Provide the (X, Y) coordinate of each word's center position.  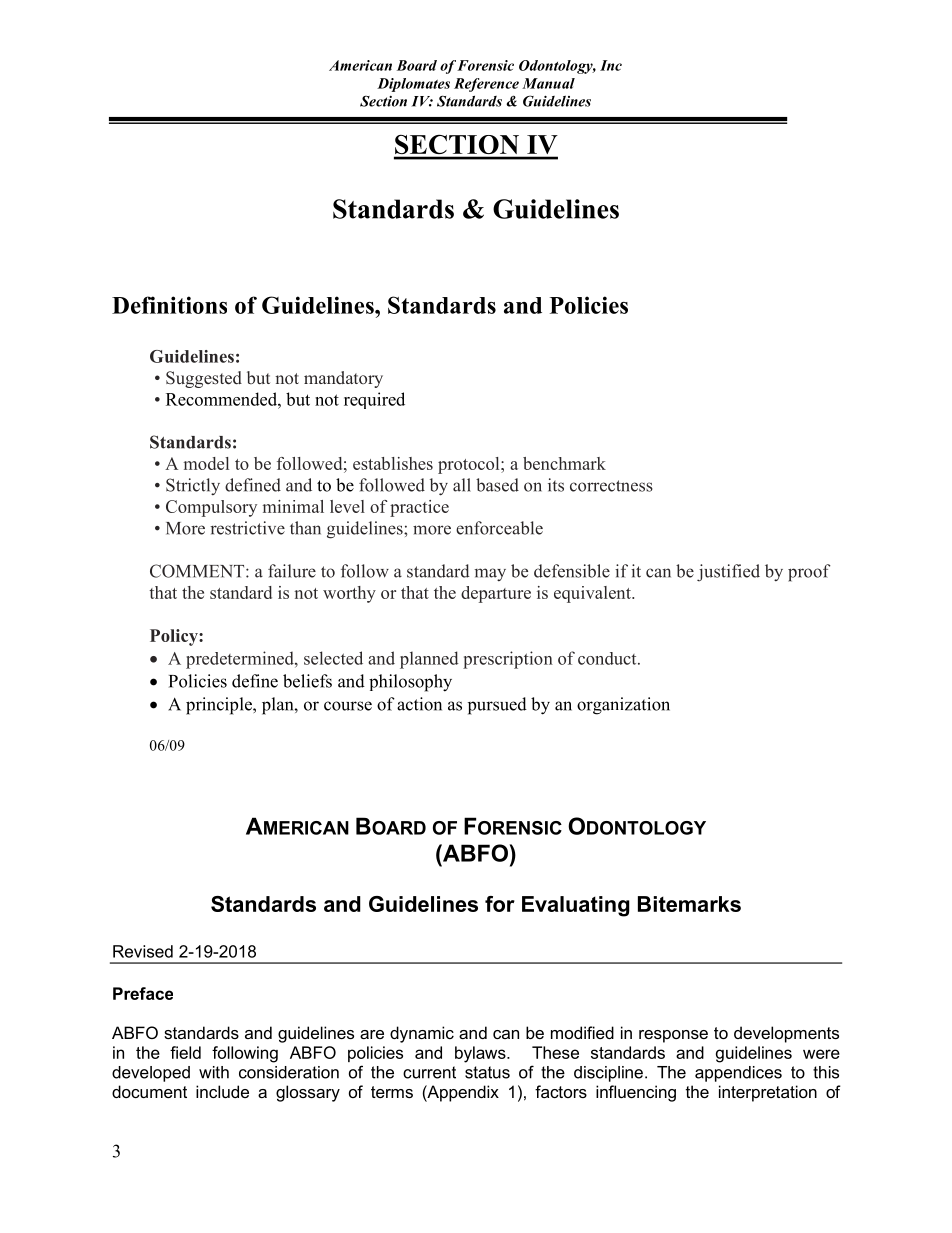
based (497, 485)
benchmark (564, 463)
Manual (548, 83)
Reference (486, 85)
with (214, 1072)
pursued (497, 706)
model (206, 463)
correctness (611, 486)
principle (220, 706)
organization (623, 706)
